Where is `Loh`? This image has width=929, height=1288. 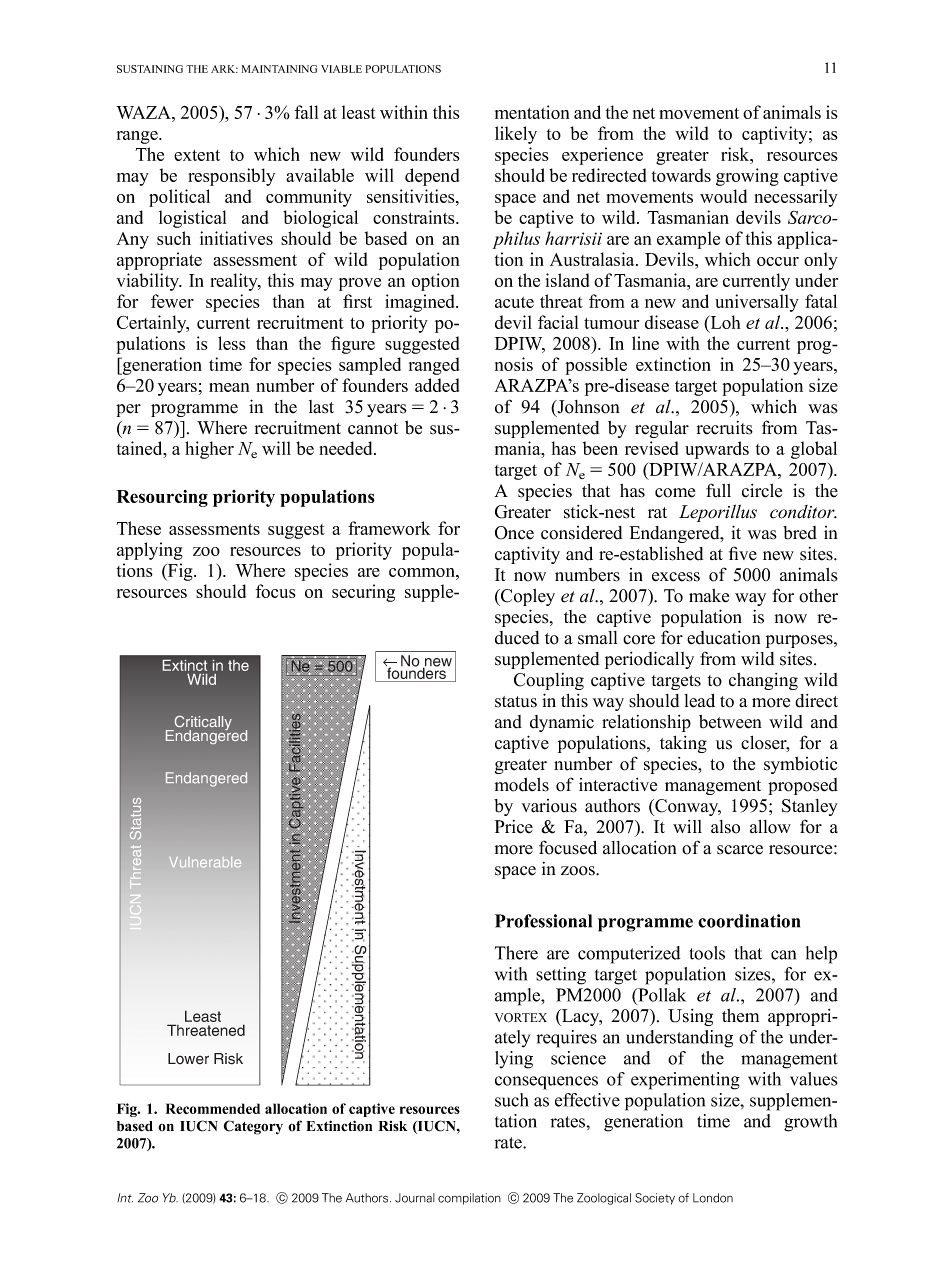 Loh is located at coordinates (724, 323).
